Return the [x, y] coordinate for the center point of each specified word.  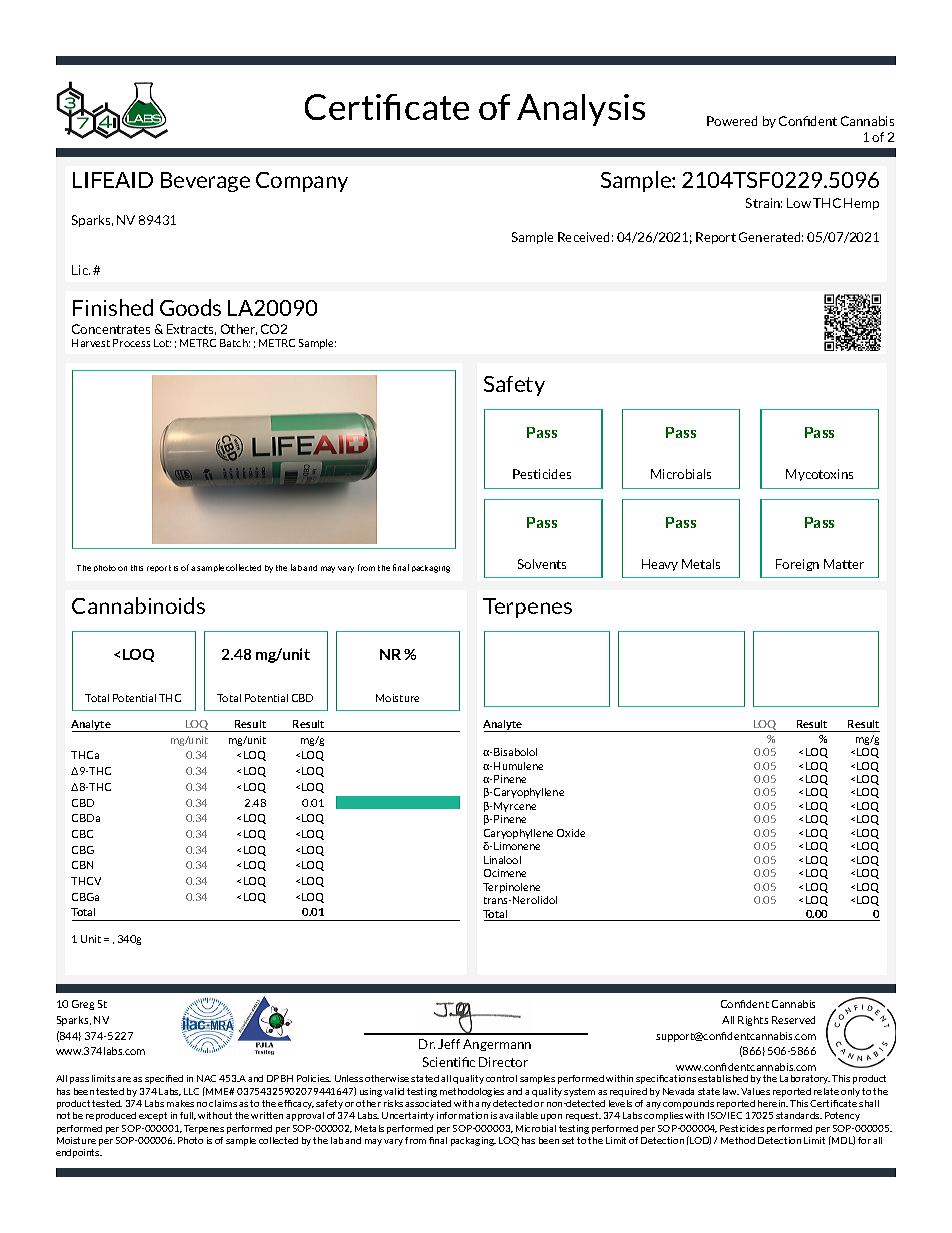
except [153, 1116]
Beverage [205, 182]
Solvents [542, 564]
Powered [732, 121]
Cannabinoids [138, 605]
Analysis [581, 110]
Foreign [797, 565]
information [462, 1115]
